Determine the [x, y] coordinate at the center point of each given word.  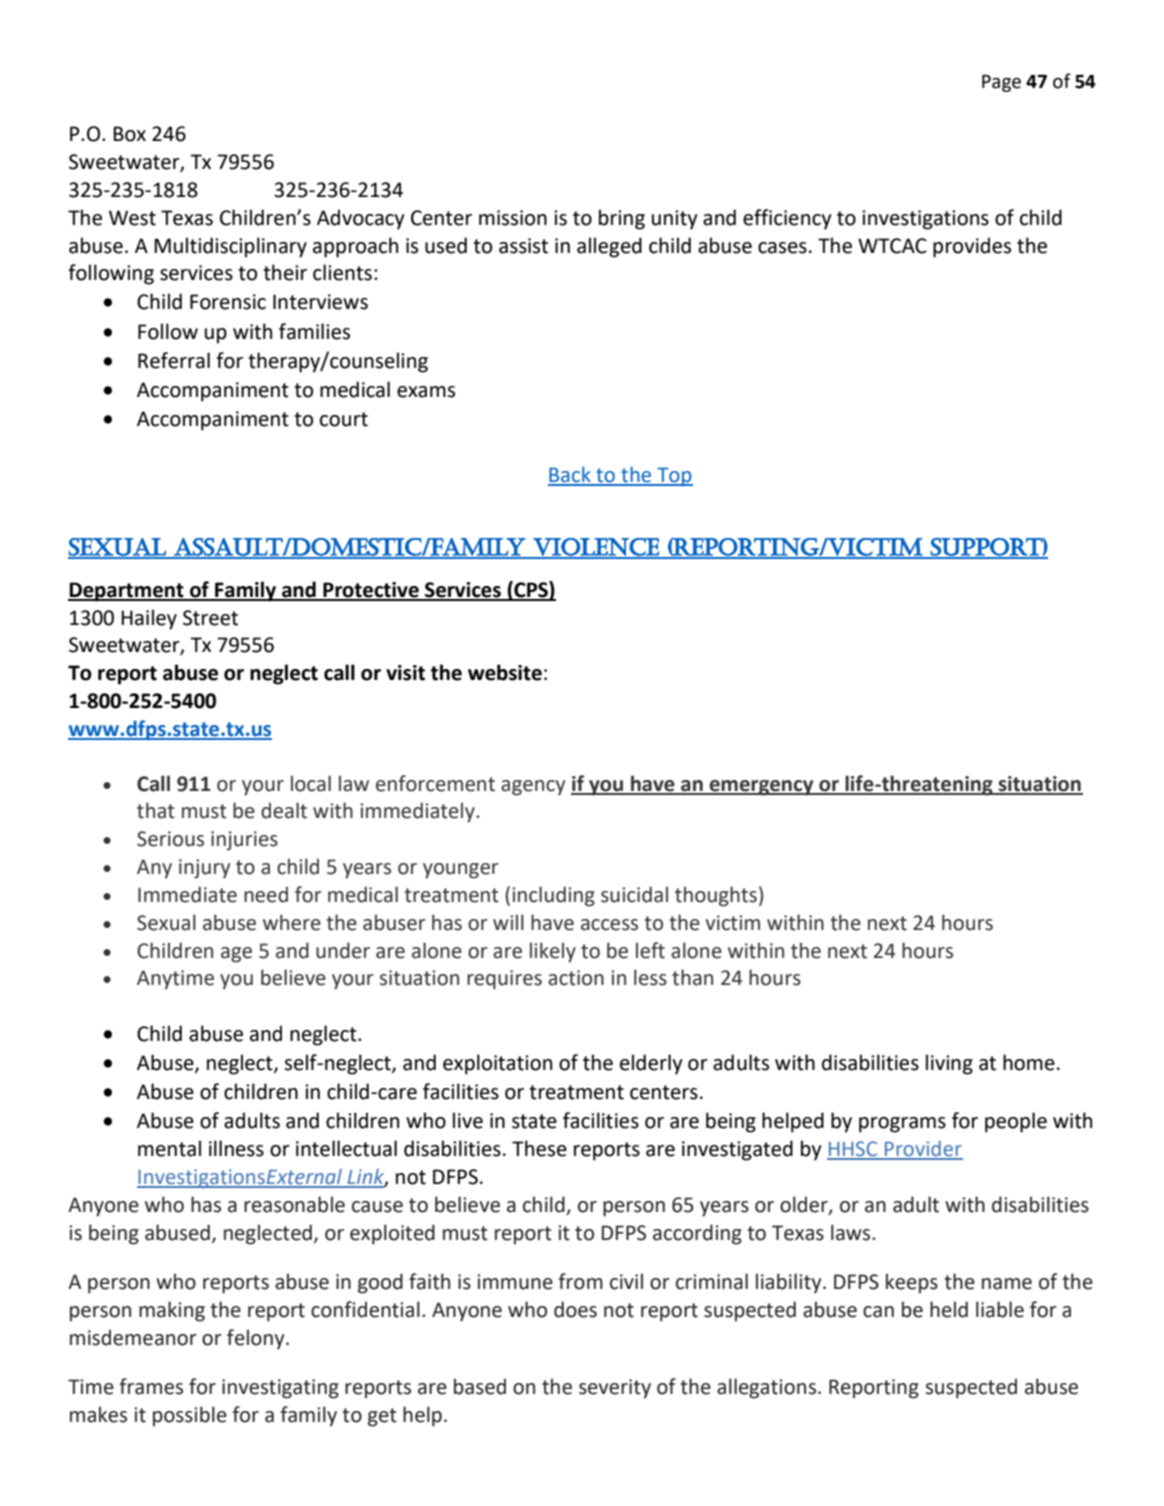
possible [190, 1416]
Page [1001, 83]
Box [129, 134]
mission [513, 218]
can [878, 1312]
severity [615, 1389]
